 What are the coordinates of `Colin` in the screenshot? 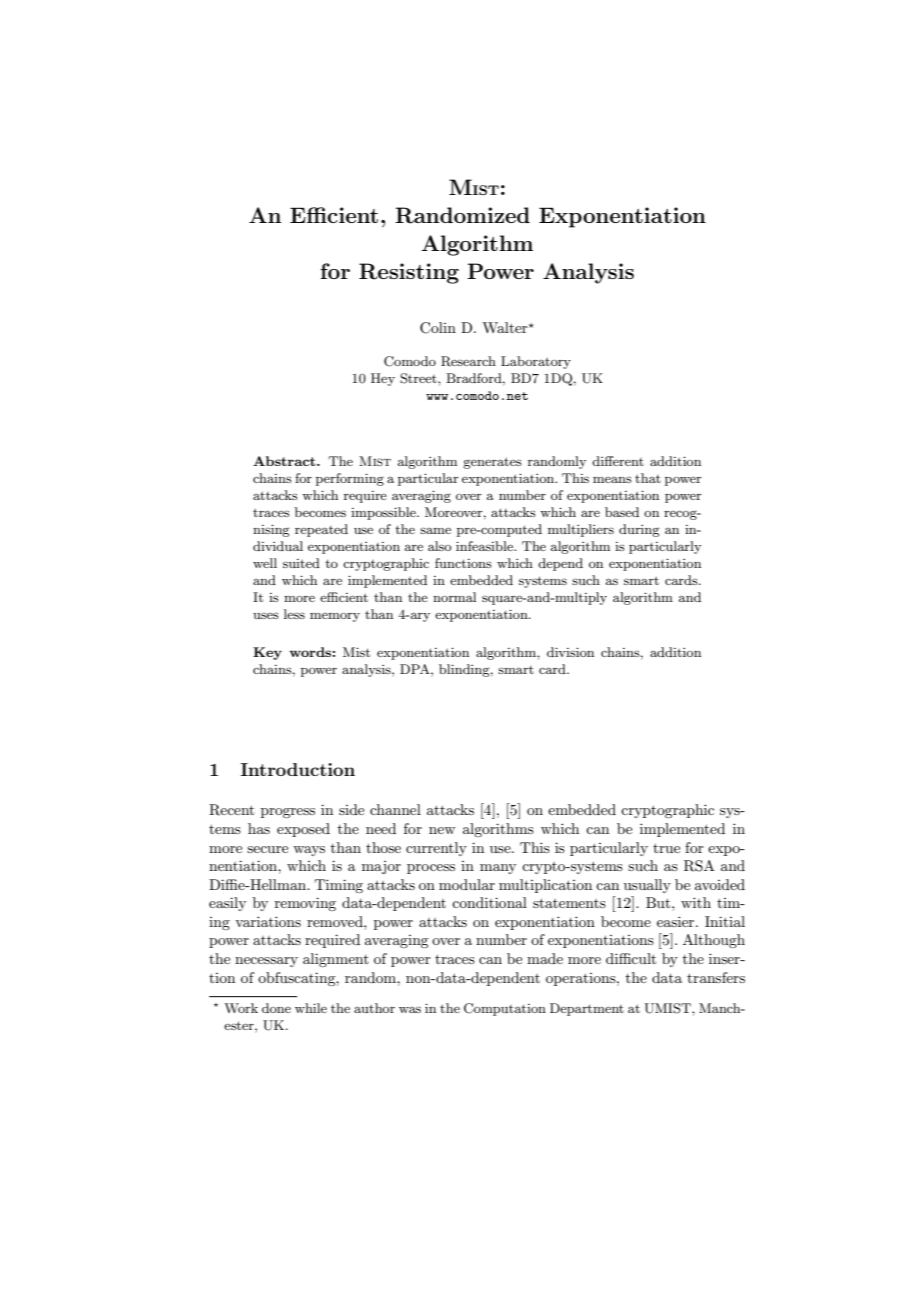 It's located at (438, 328).
